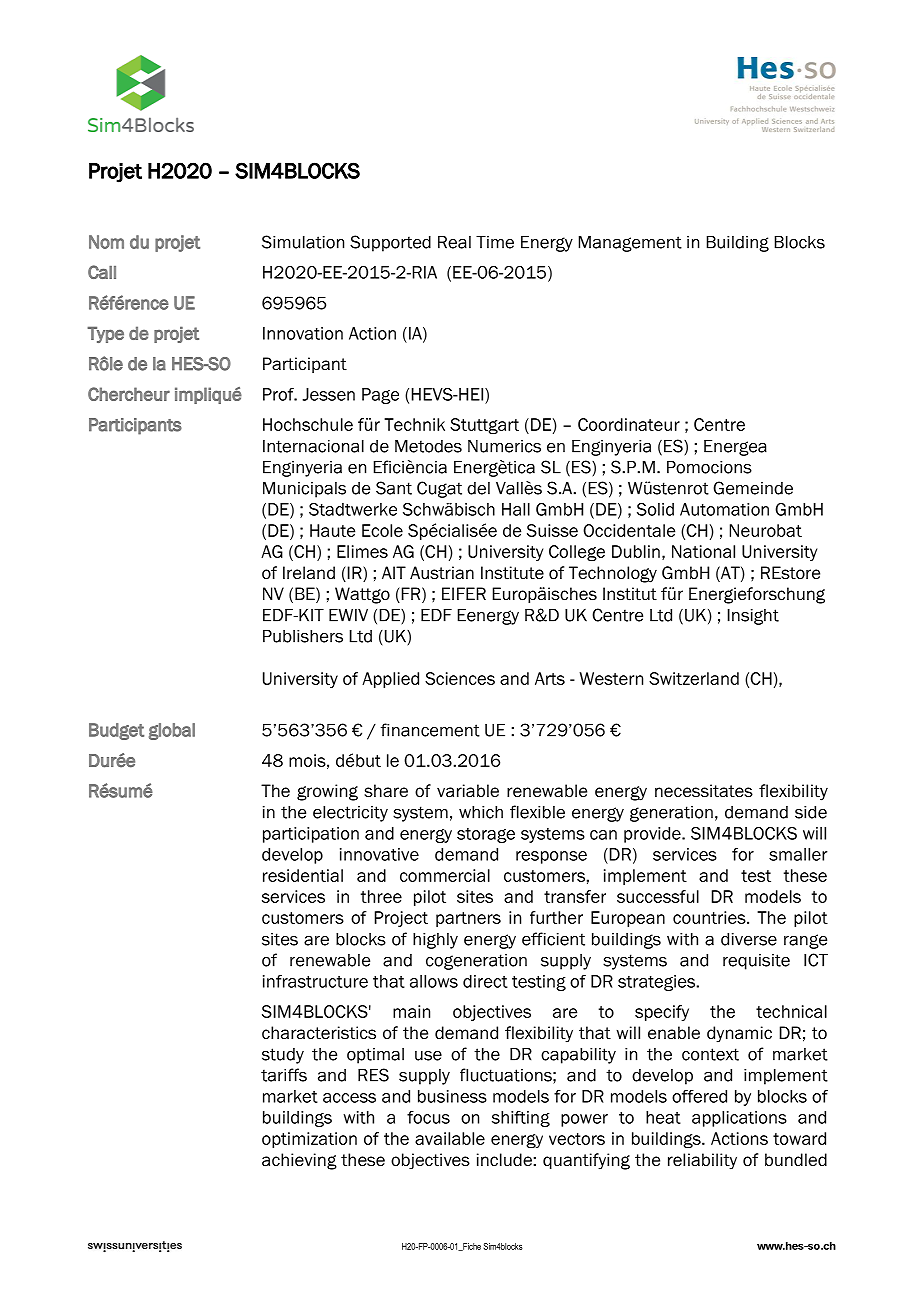 The height and width of the image is (1308, 924). Describe the element at coordinates (704, 791) in the image. I see `necessitates` at that location.
